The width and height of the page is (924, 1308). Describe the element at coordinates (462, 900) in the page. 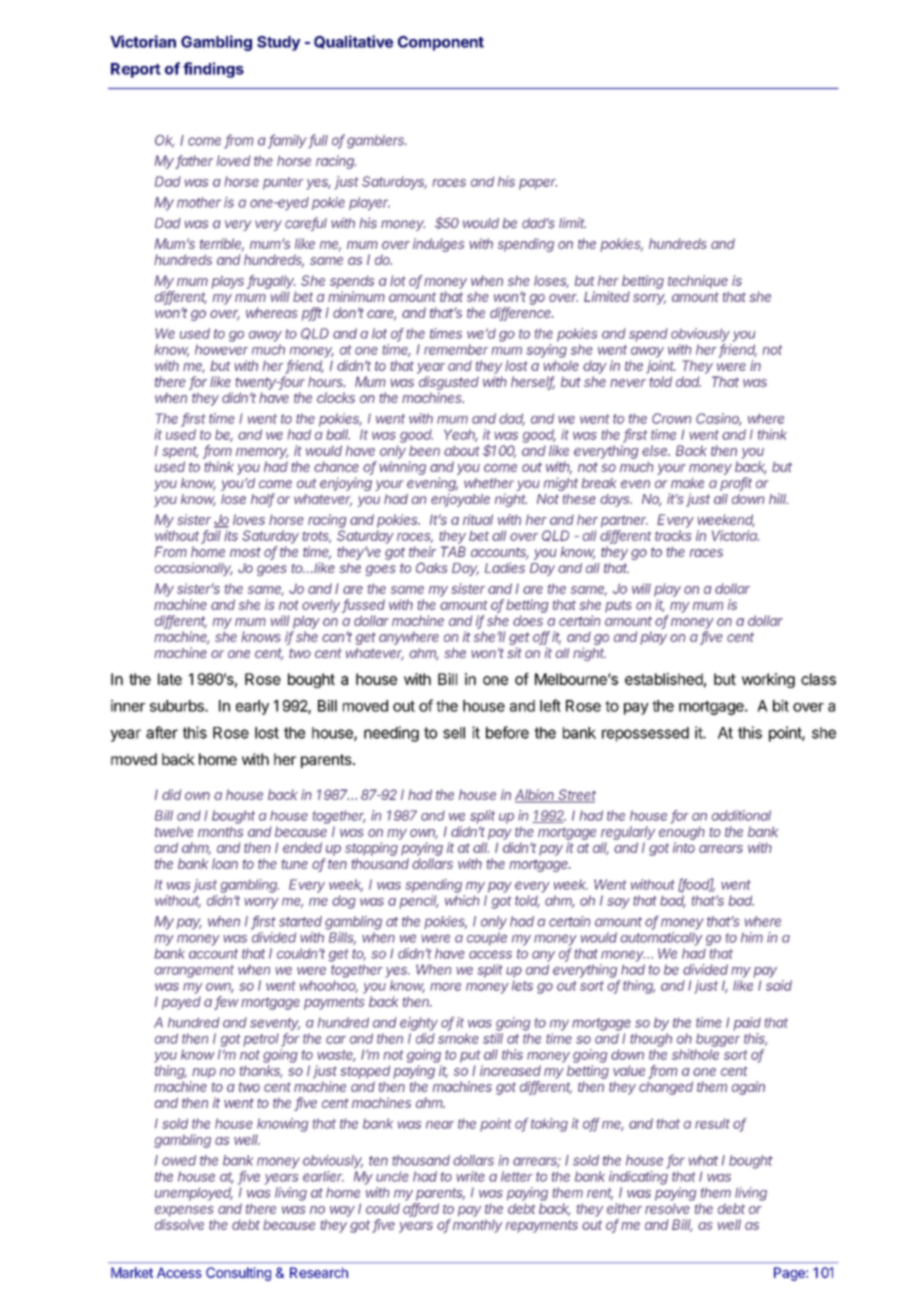

I see `which` at that location.
